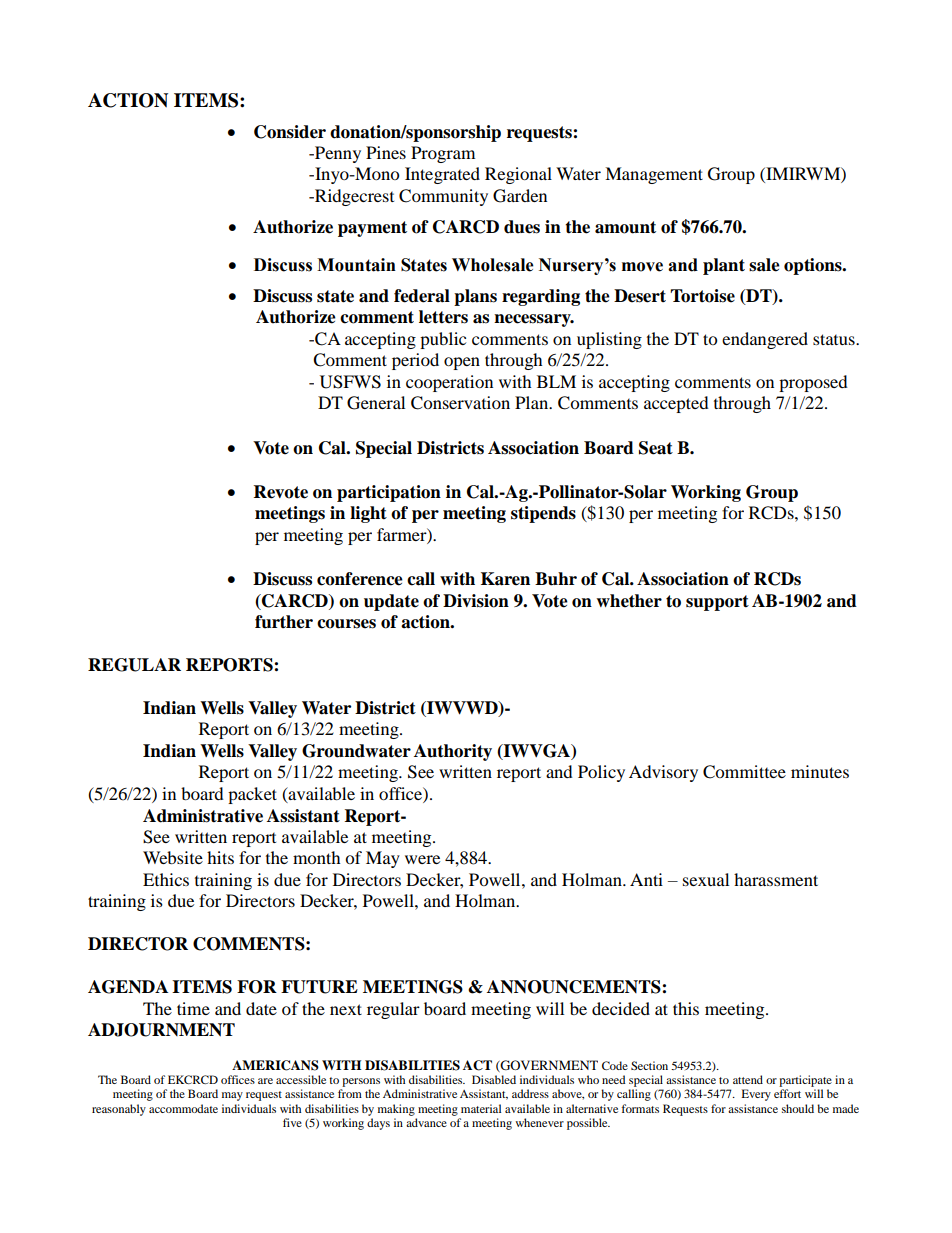 The height and width of the screenshot is (1233, 952). Describe the element at coordinates (275, 1065) in the screenshot. I see `AMERICANS` at that location.
